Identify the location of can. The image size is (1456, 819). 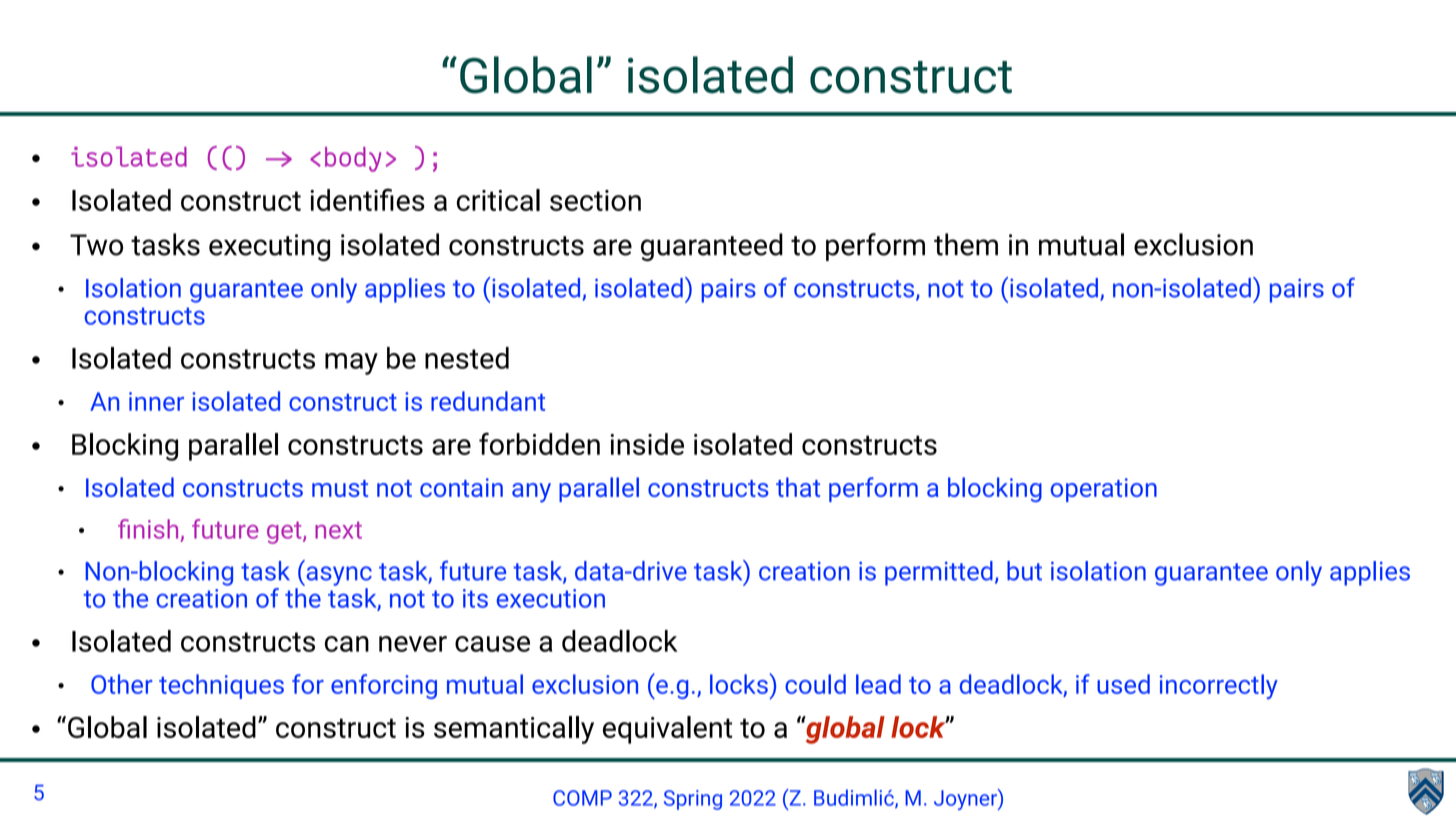
(347, 644).
